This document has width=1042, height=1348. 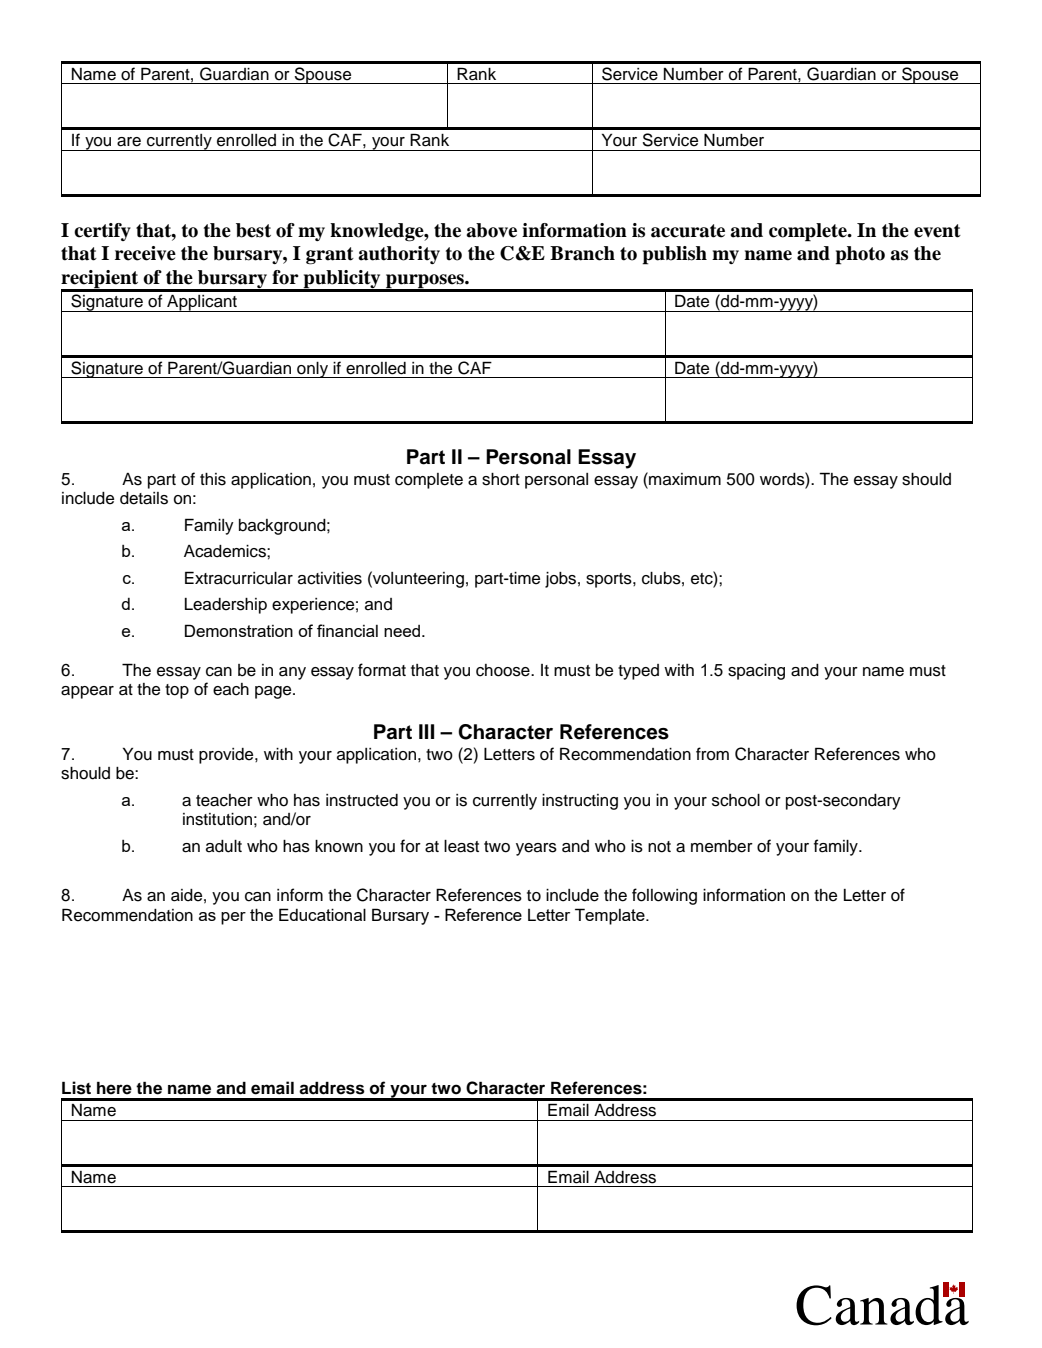 I want to click on sports, so click(x=610, y=580).
